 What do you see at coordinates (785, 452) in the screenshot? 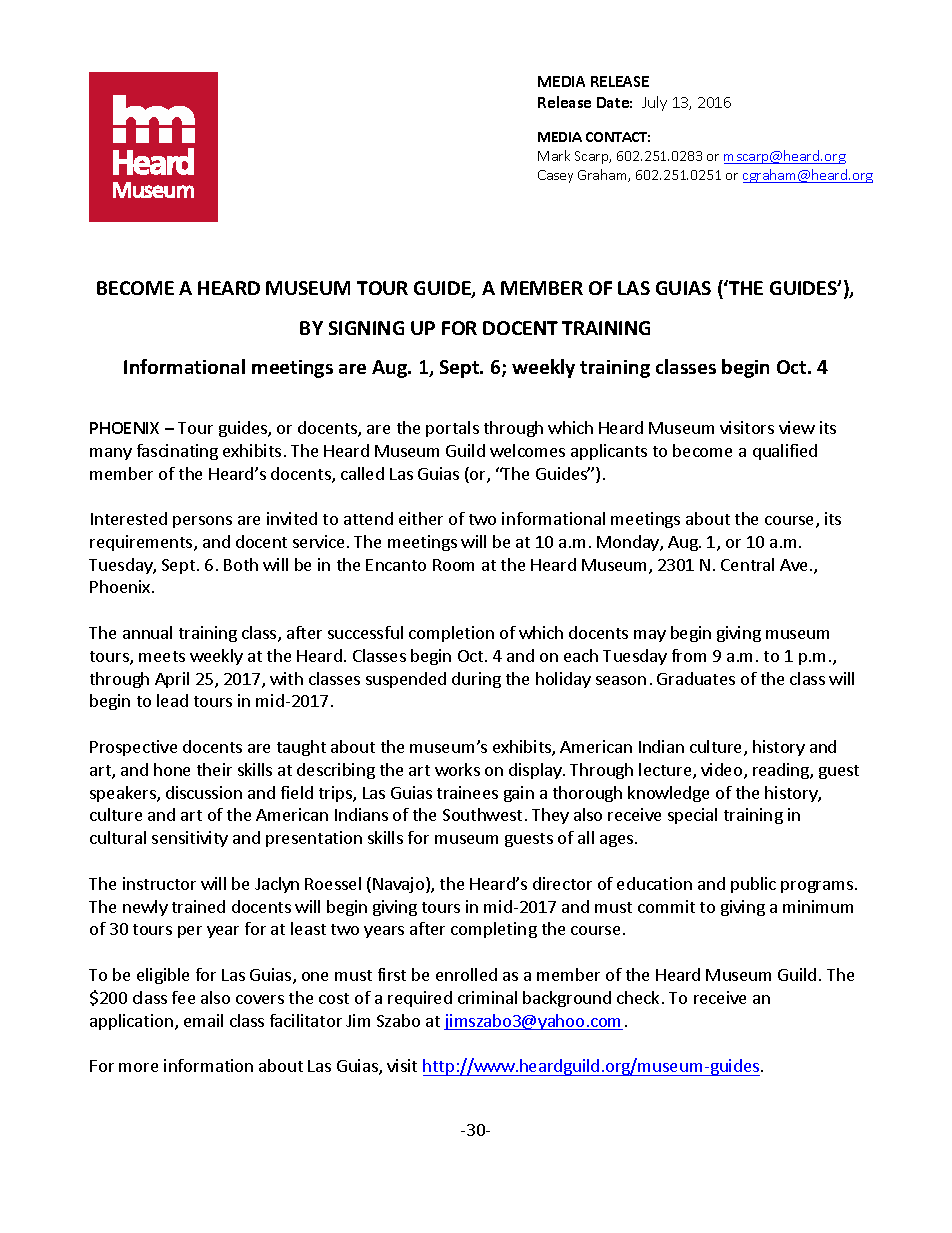
I see `qualified` at bounding box center [785, 452].
